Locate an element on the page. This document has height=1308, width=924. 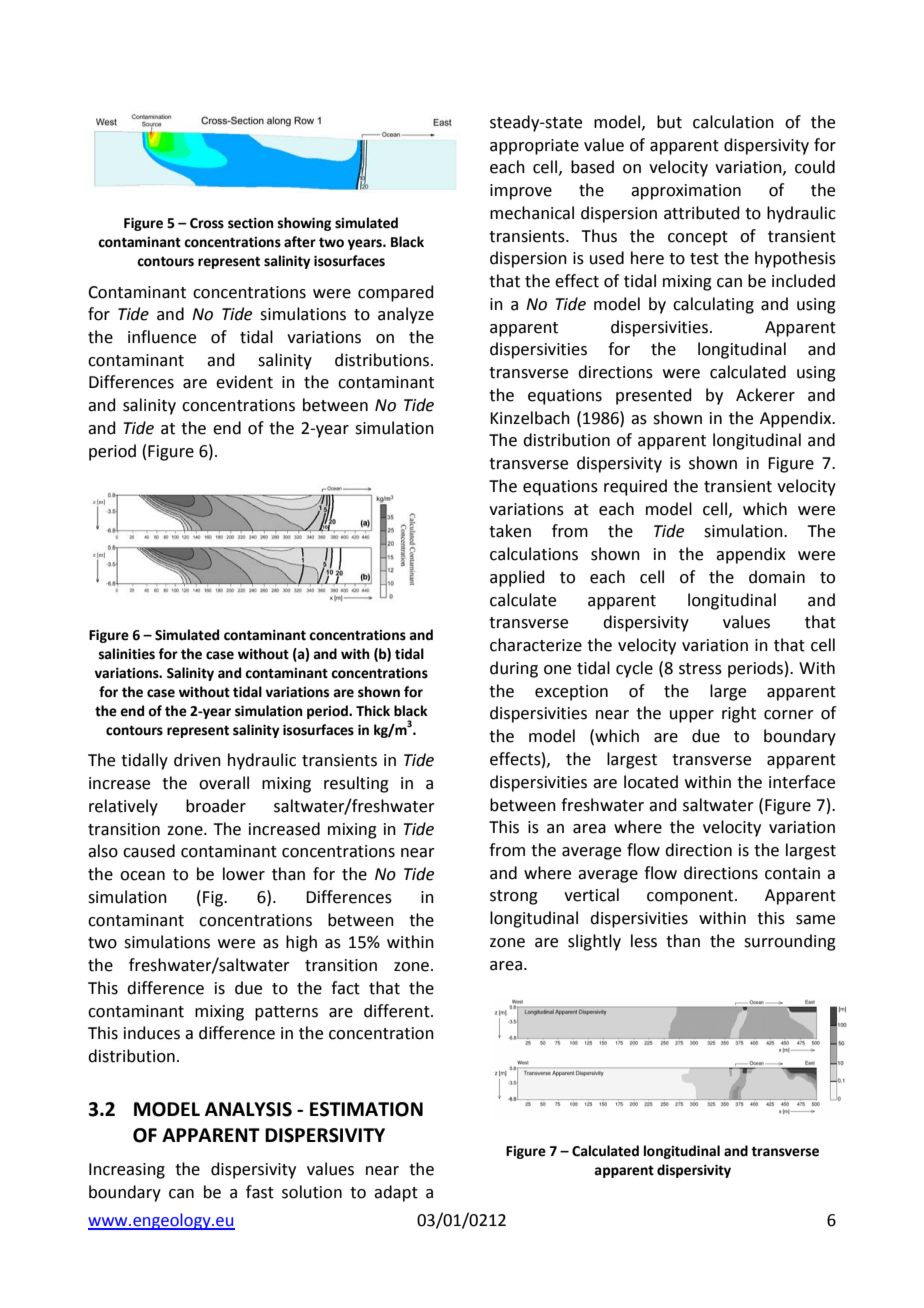
Cross is located at coordinates (207, 223).
